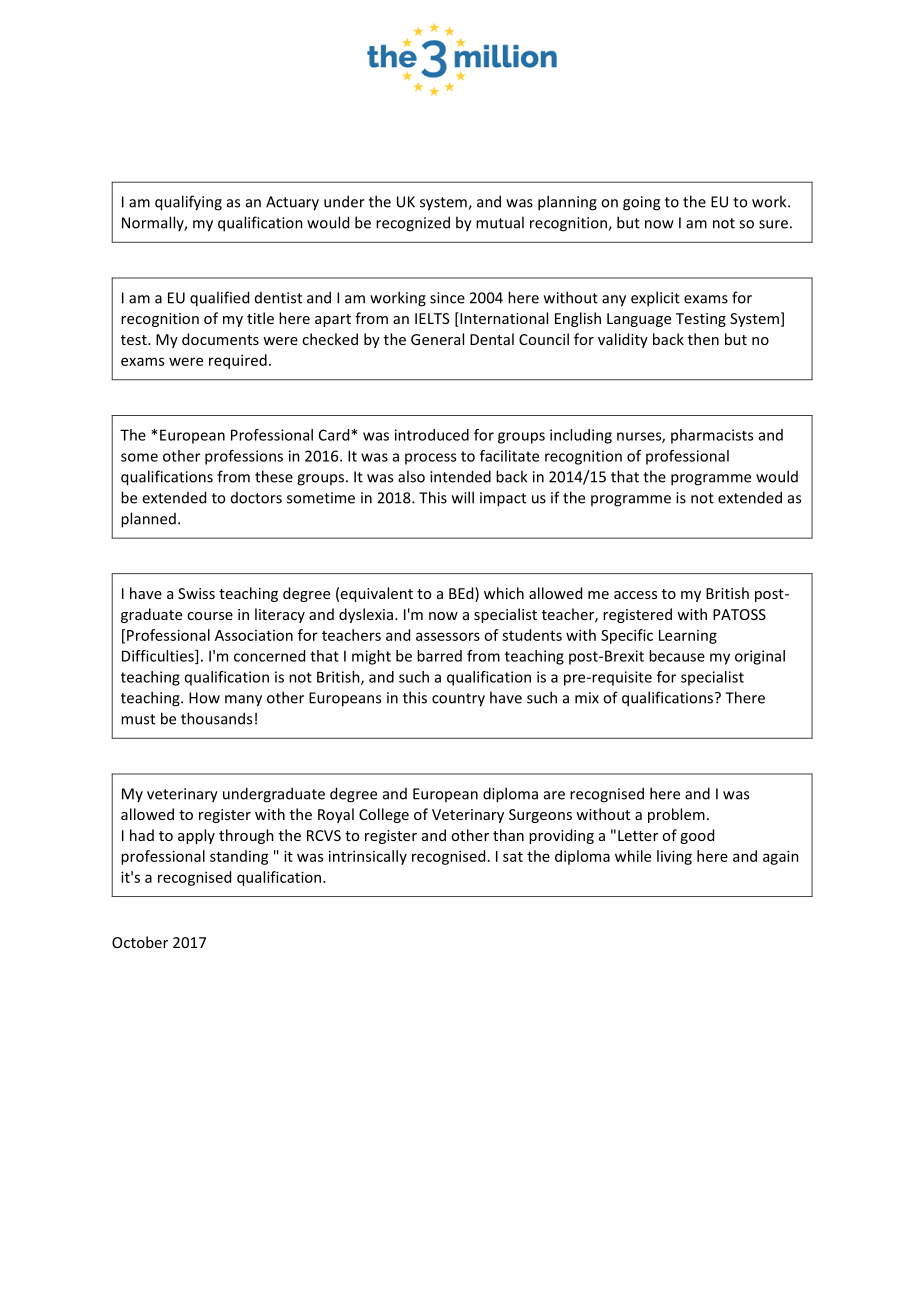 The height and width of the screenshot is (1308, 924). Describe the element at coordinates (216, 718) in the screenshot. I see `thousands` at that location.
